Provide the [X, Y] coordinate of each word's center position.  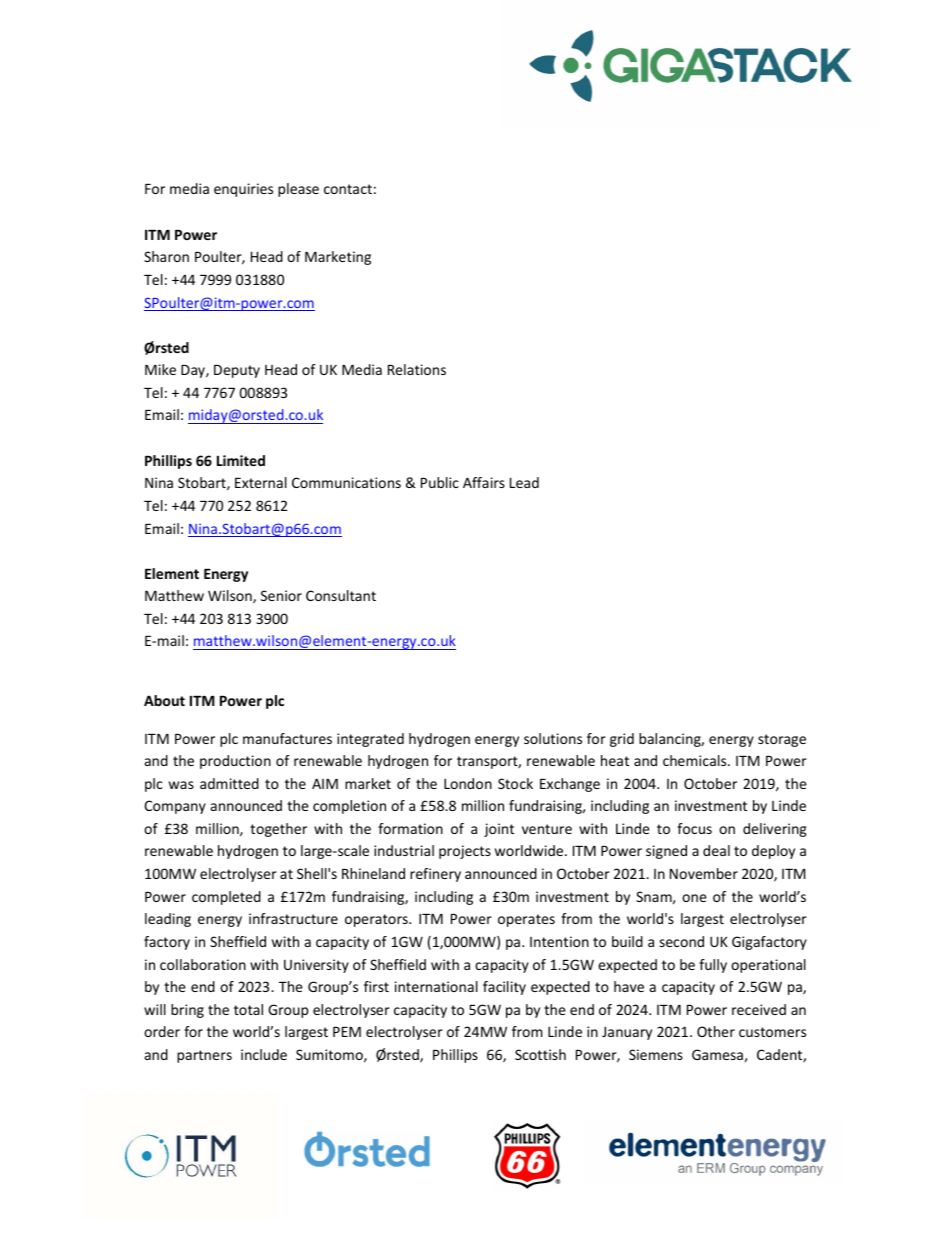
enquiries [243, 190]
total [248, 1009]
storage [782, 740]
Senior [281, 595]
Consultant [341, 595]
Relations [417, 369]
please [298, 190]
